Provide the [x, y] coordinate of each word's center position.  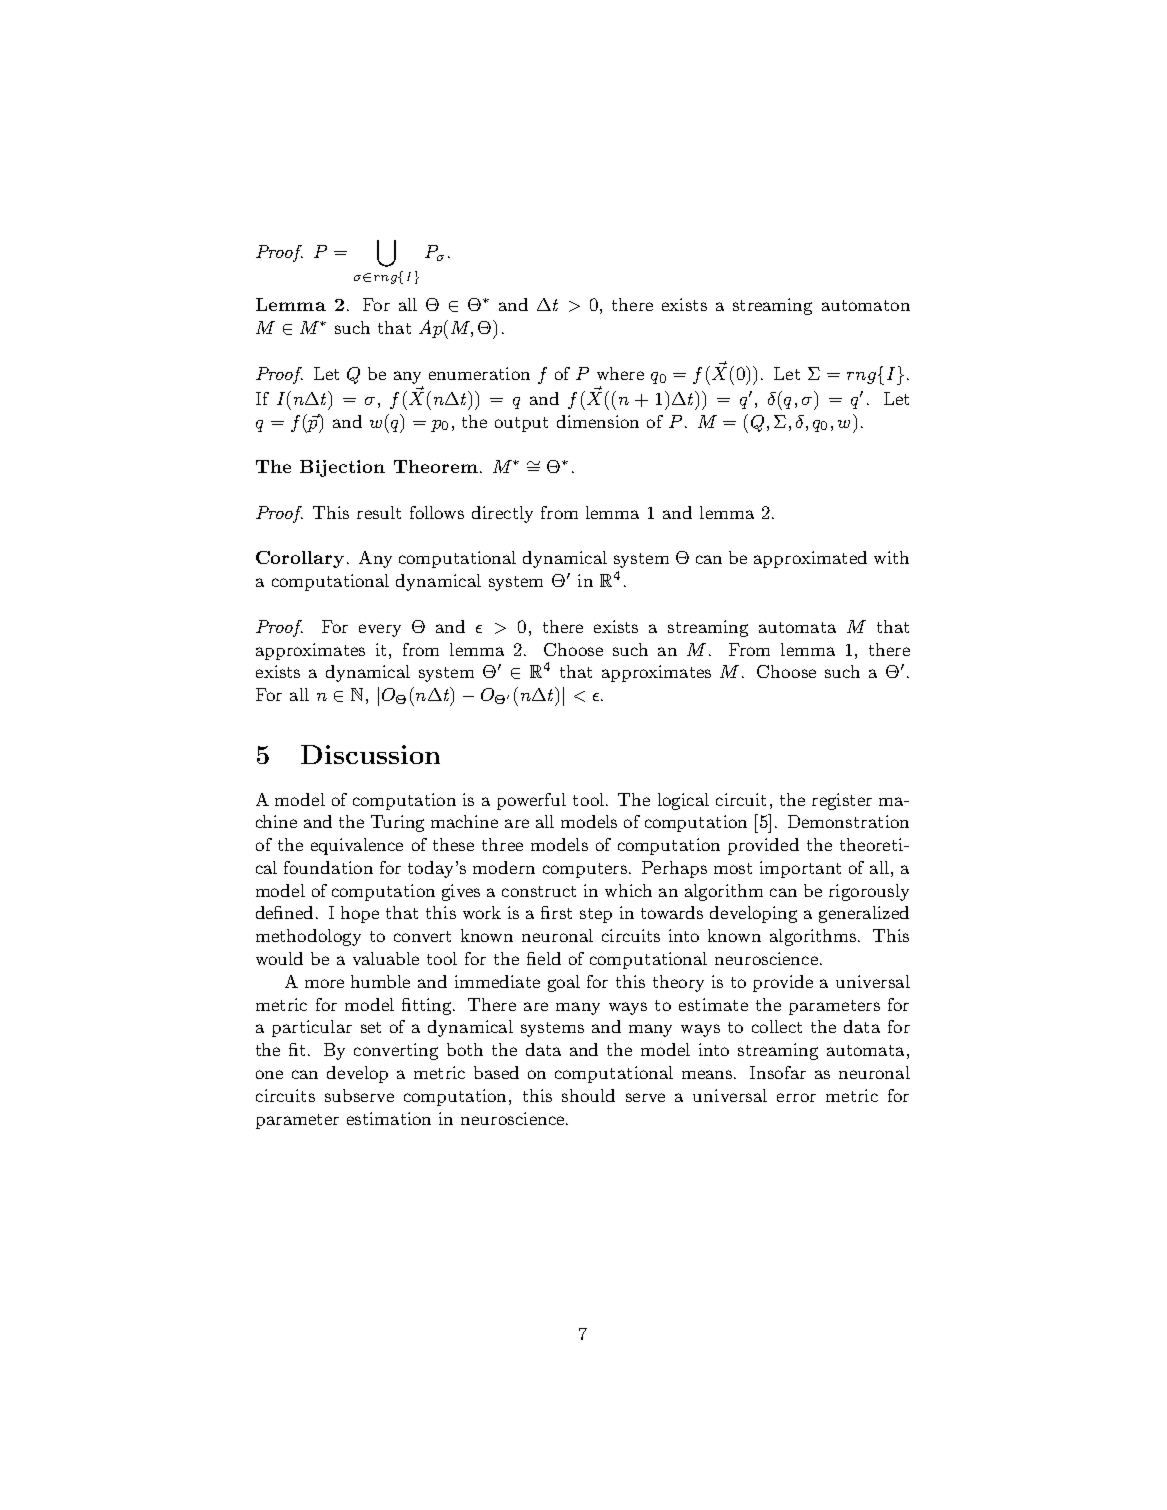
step [596, 915]
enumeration [479, 373]
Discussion [370, 754]
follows [437, 512]
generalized [864, 914]
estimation [389, 1118]
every [380, 630]
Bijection [342, 468]
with [891, 557]
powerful [531, 801]
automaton [866, 305]
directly [502, 514]
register [842, 801]
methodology [308, 937]
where [620, 373]
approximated [810, 559]
